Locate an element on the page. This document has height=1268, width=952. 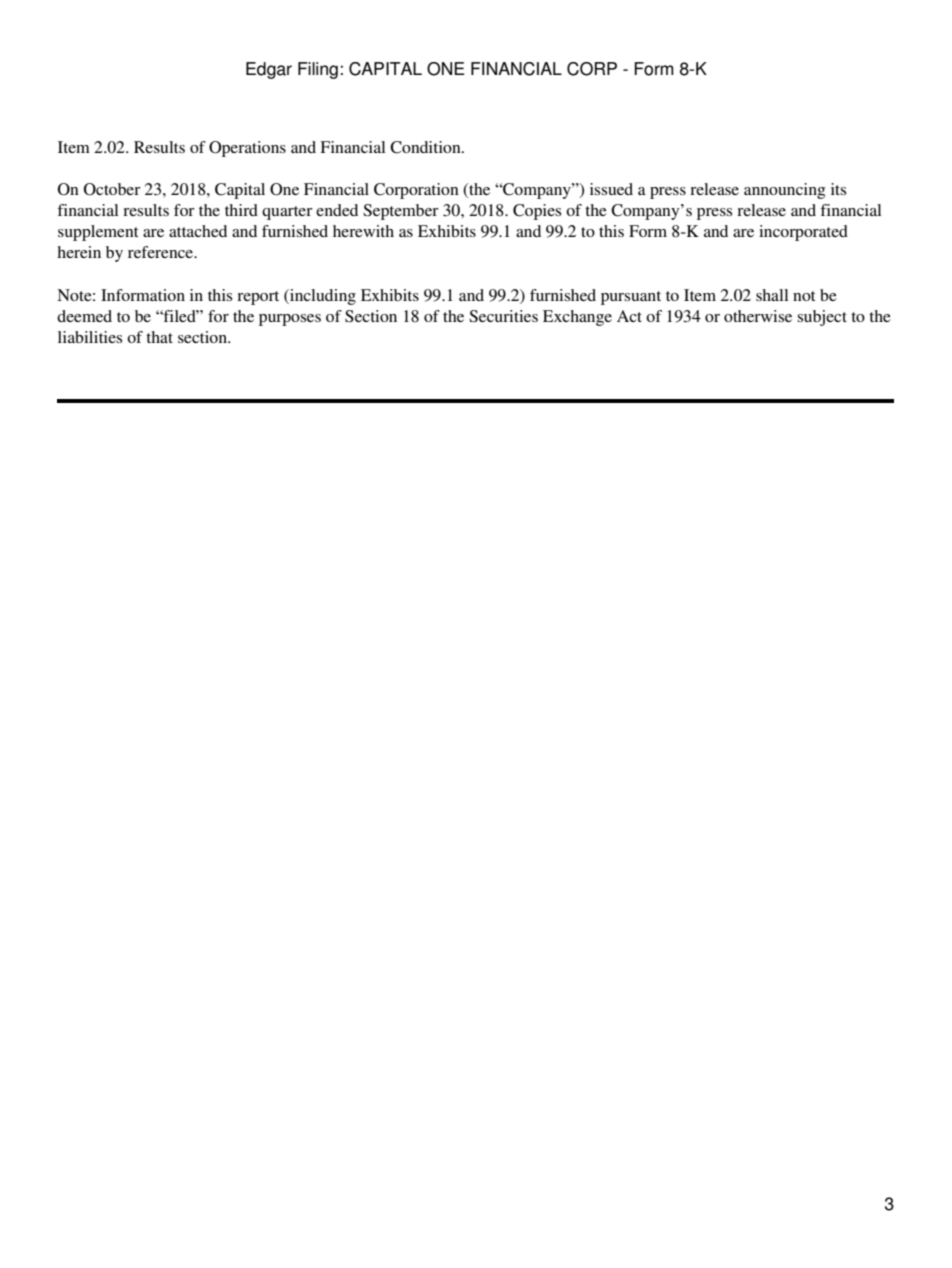
Condition is located at coordinates (426, 147).
